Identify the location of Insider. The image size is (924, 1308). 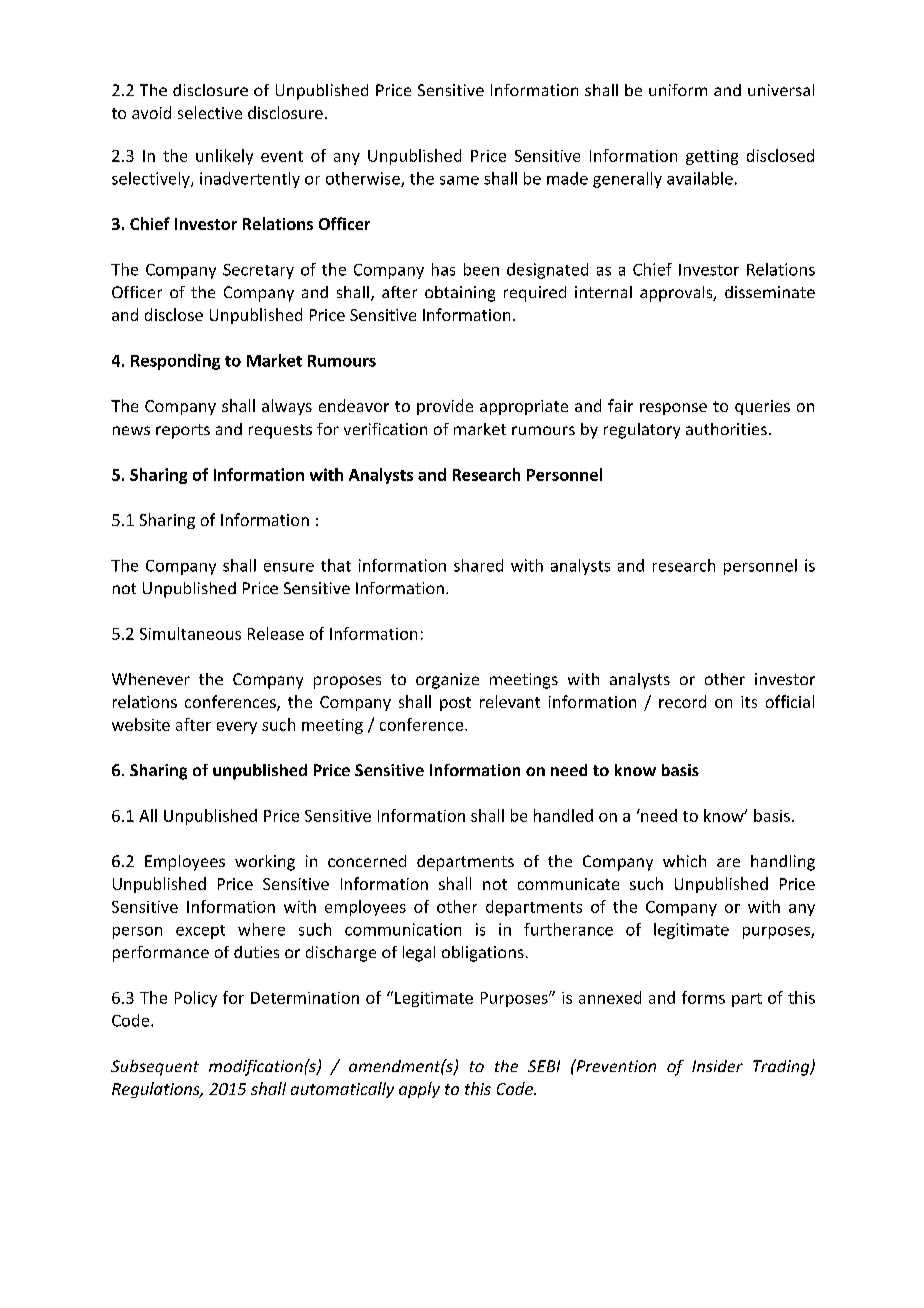
(717, 1066).
